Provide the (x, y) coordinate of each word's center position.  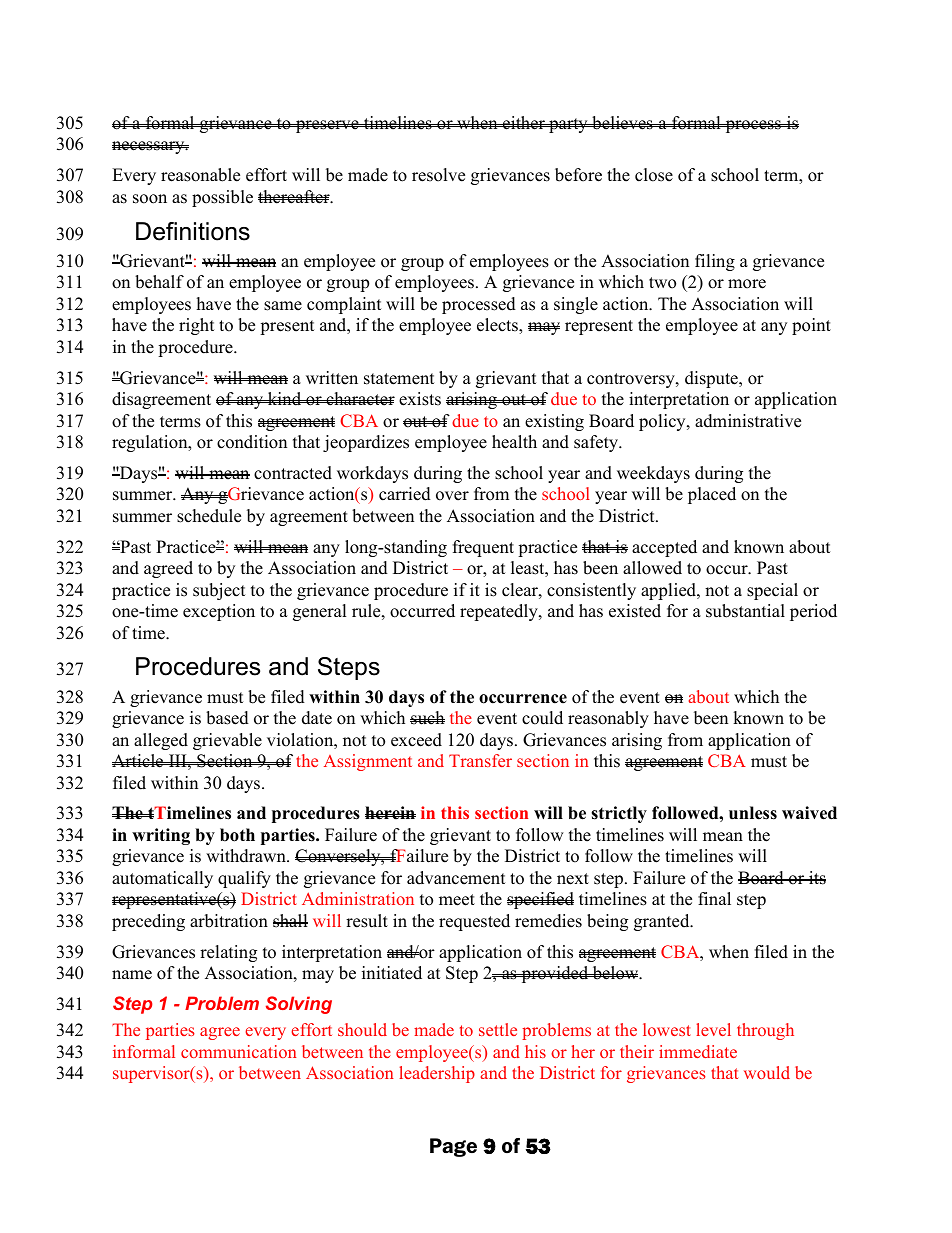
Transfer (480, 760)
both (237, 835)
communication (238, 1051)
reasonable (200, 175)
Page (453, 1147)
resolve (438, 175)
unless (753, 813)
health (514, 442)
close (654, 175)
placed (712, 495)
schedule (209, 516)
